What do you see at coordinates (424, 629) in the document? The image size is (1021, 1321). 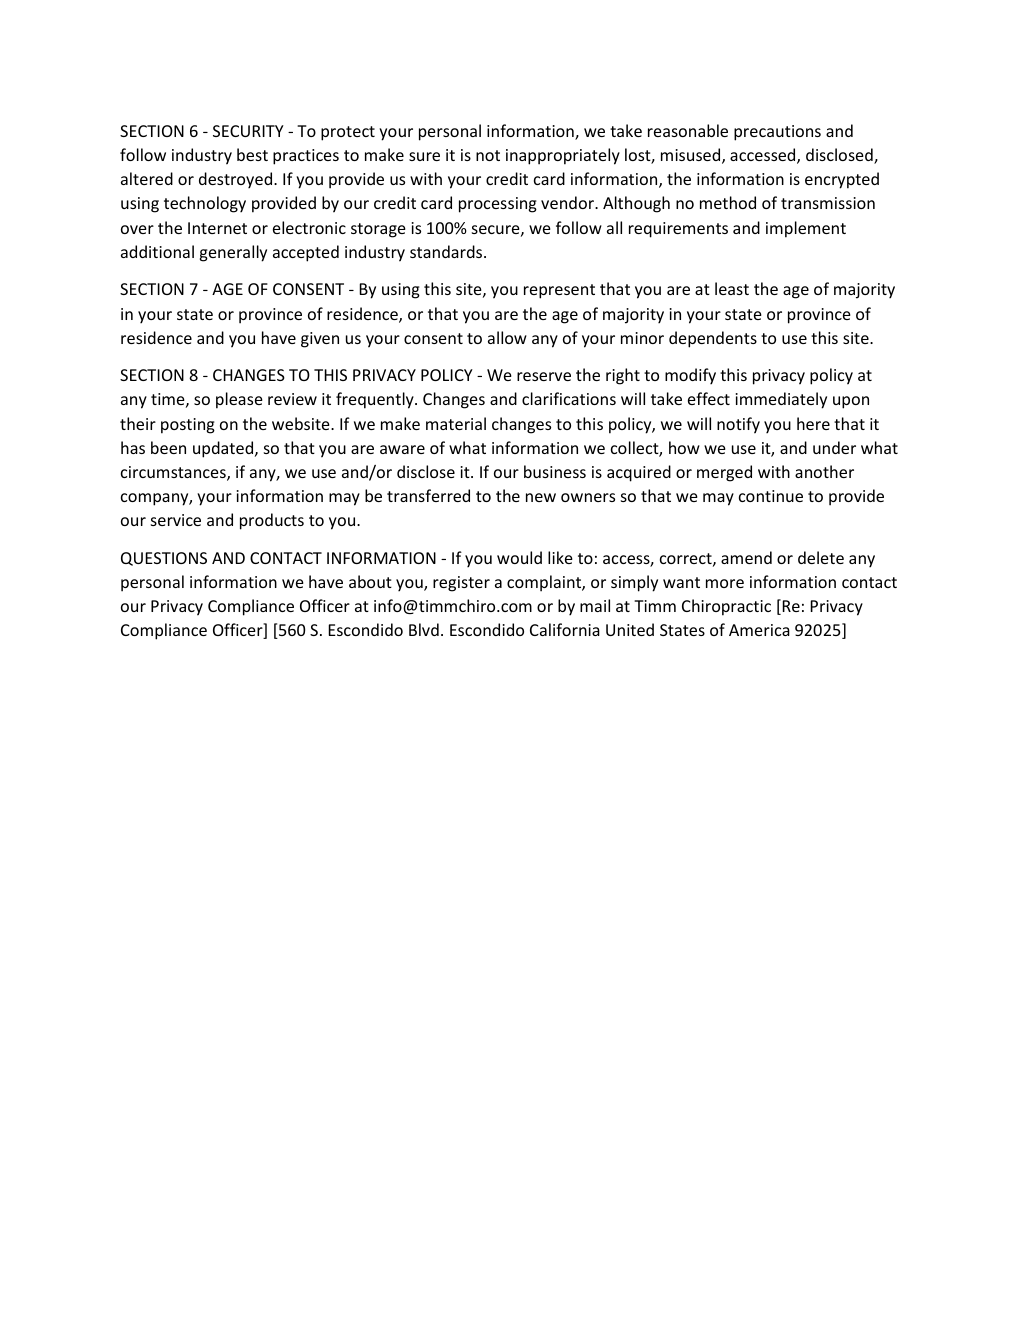 I see `Blvd` at bounding box center [424, 629].
